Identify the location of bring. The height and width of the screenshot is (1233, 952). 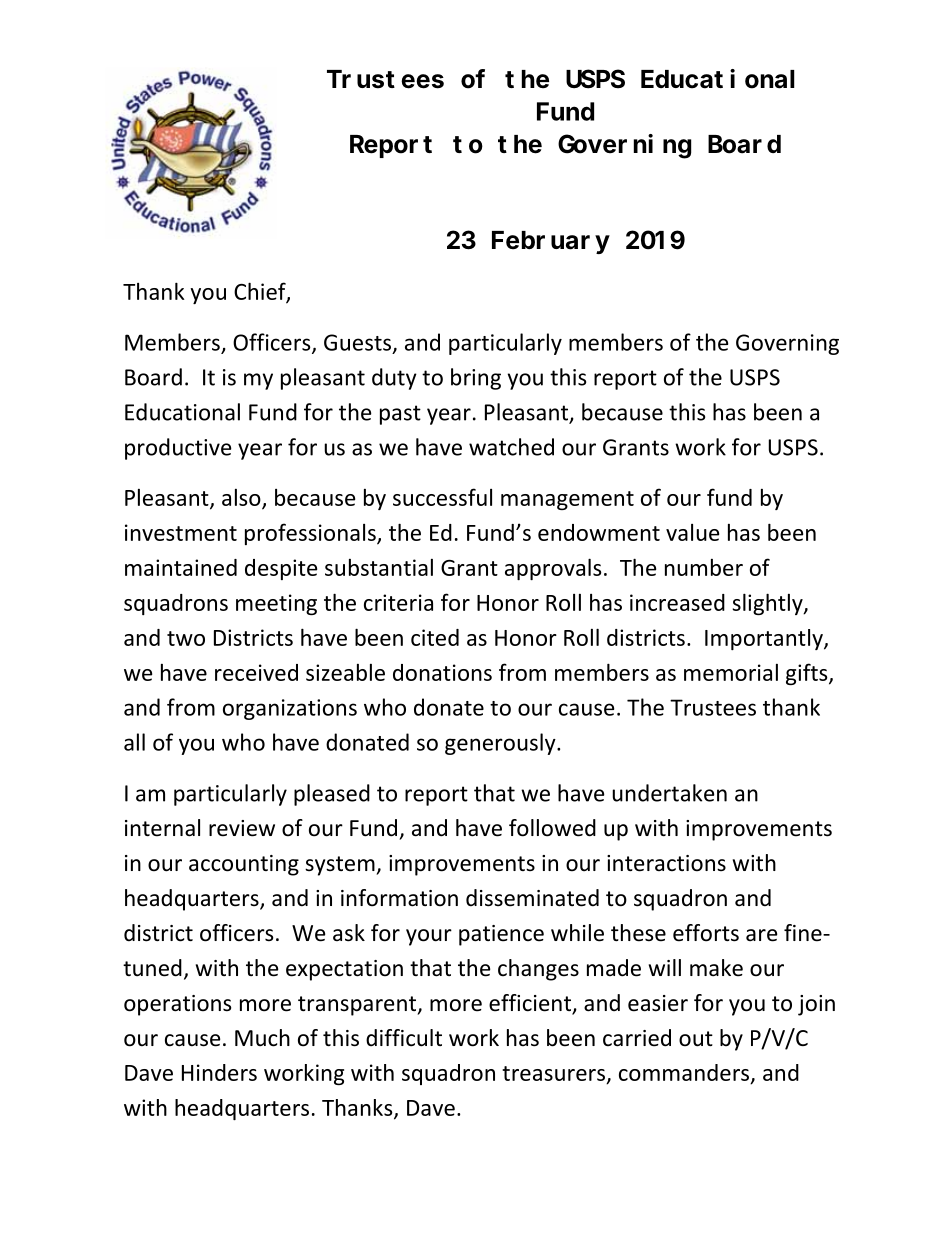
(476, 379).
